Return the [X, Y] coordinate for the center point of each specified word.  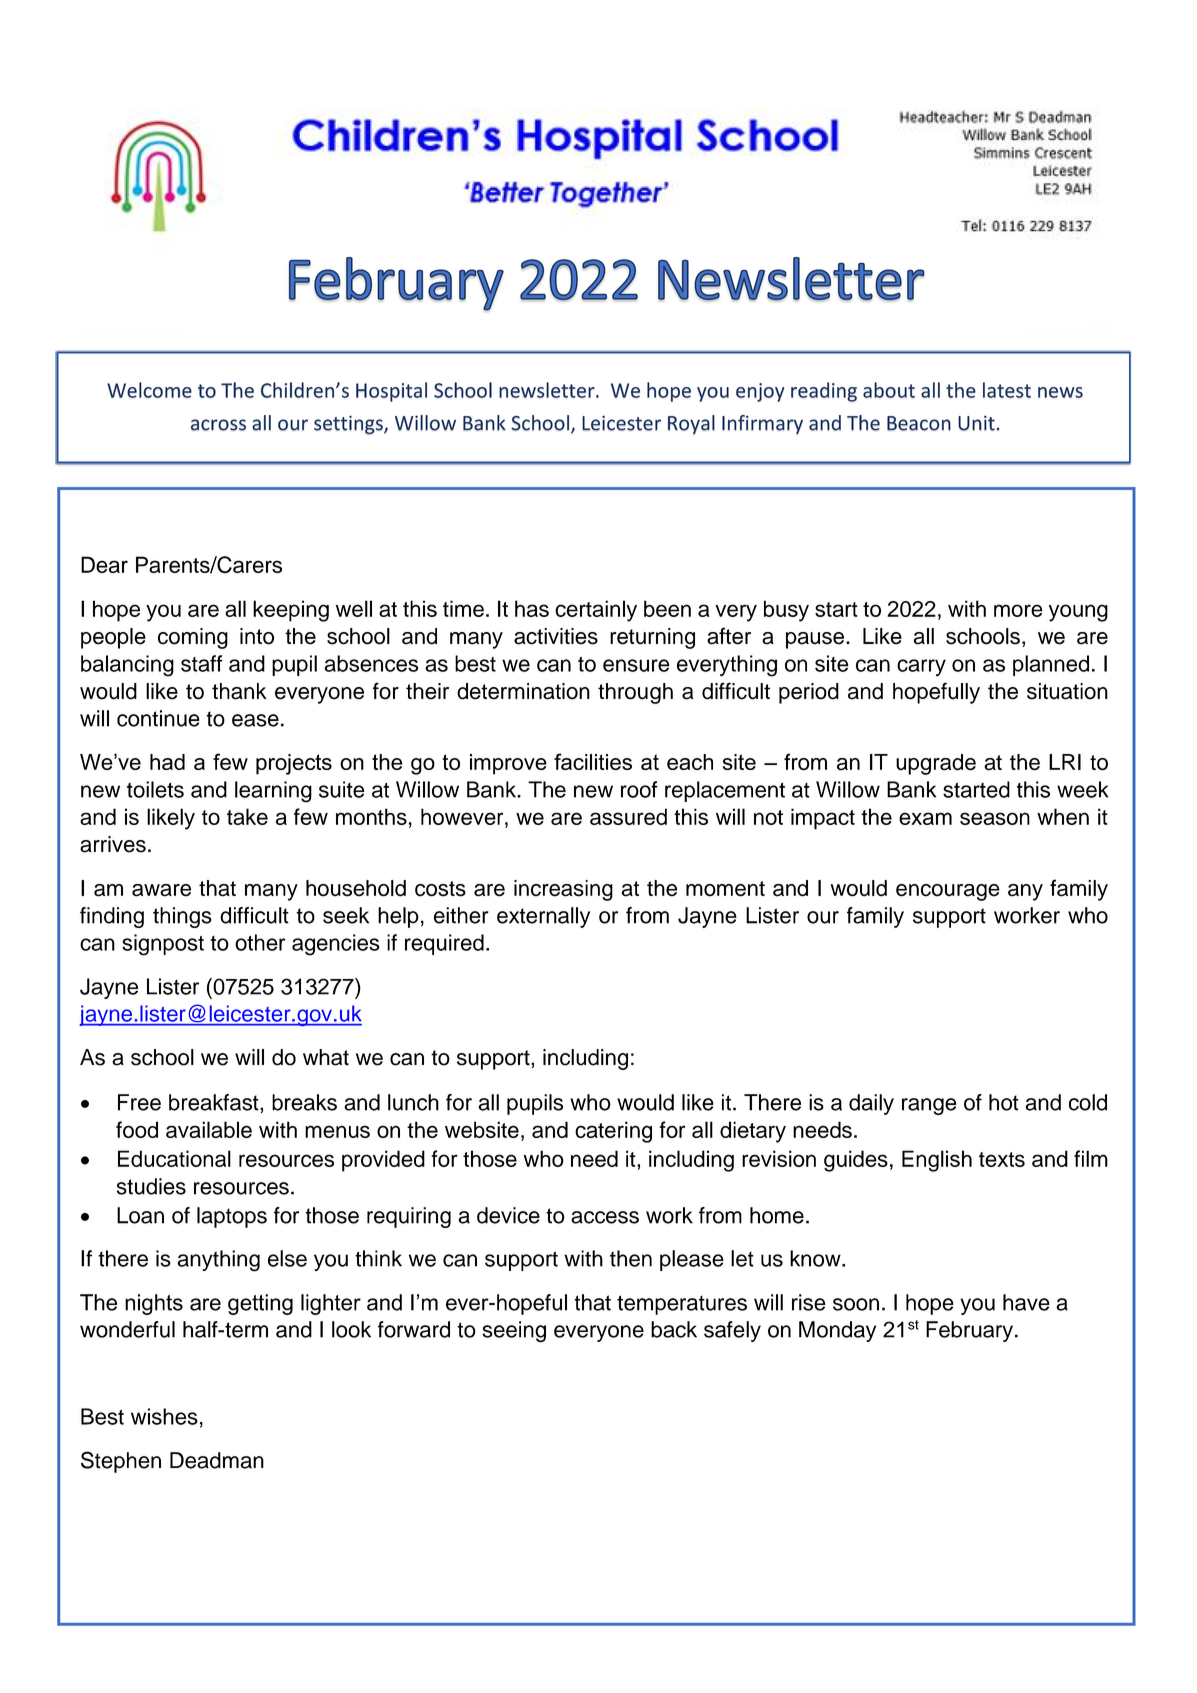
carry [921, 667]
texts [1002, 1159]
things [182, 917]
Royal [691, 424]
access [605, 1217]
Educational [174, 1158]
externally [543, 917]
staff [202, 663]
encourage [948, 892]
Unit [976, 423]
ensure [636, 665]
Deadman [217, 1460]
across [218, 425]
